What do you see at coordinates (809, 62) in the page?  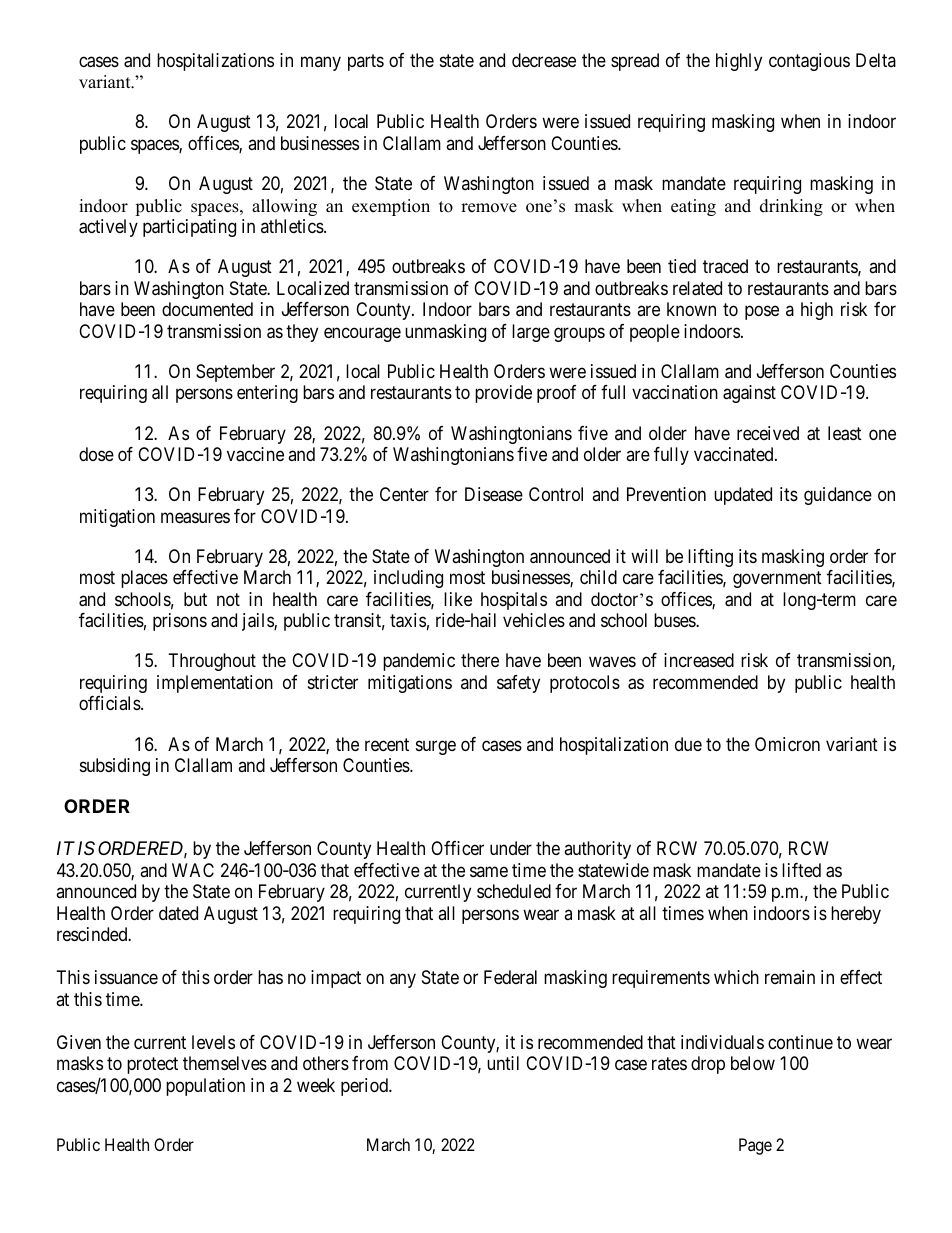 I see `contagious` at bounding box center [809, 62].
